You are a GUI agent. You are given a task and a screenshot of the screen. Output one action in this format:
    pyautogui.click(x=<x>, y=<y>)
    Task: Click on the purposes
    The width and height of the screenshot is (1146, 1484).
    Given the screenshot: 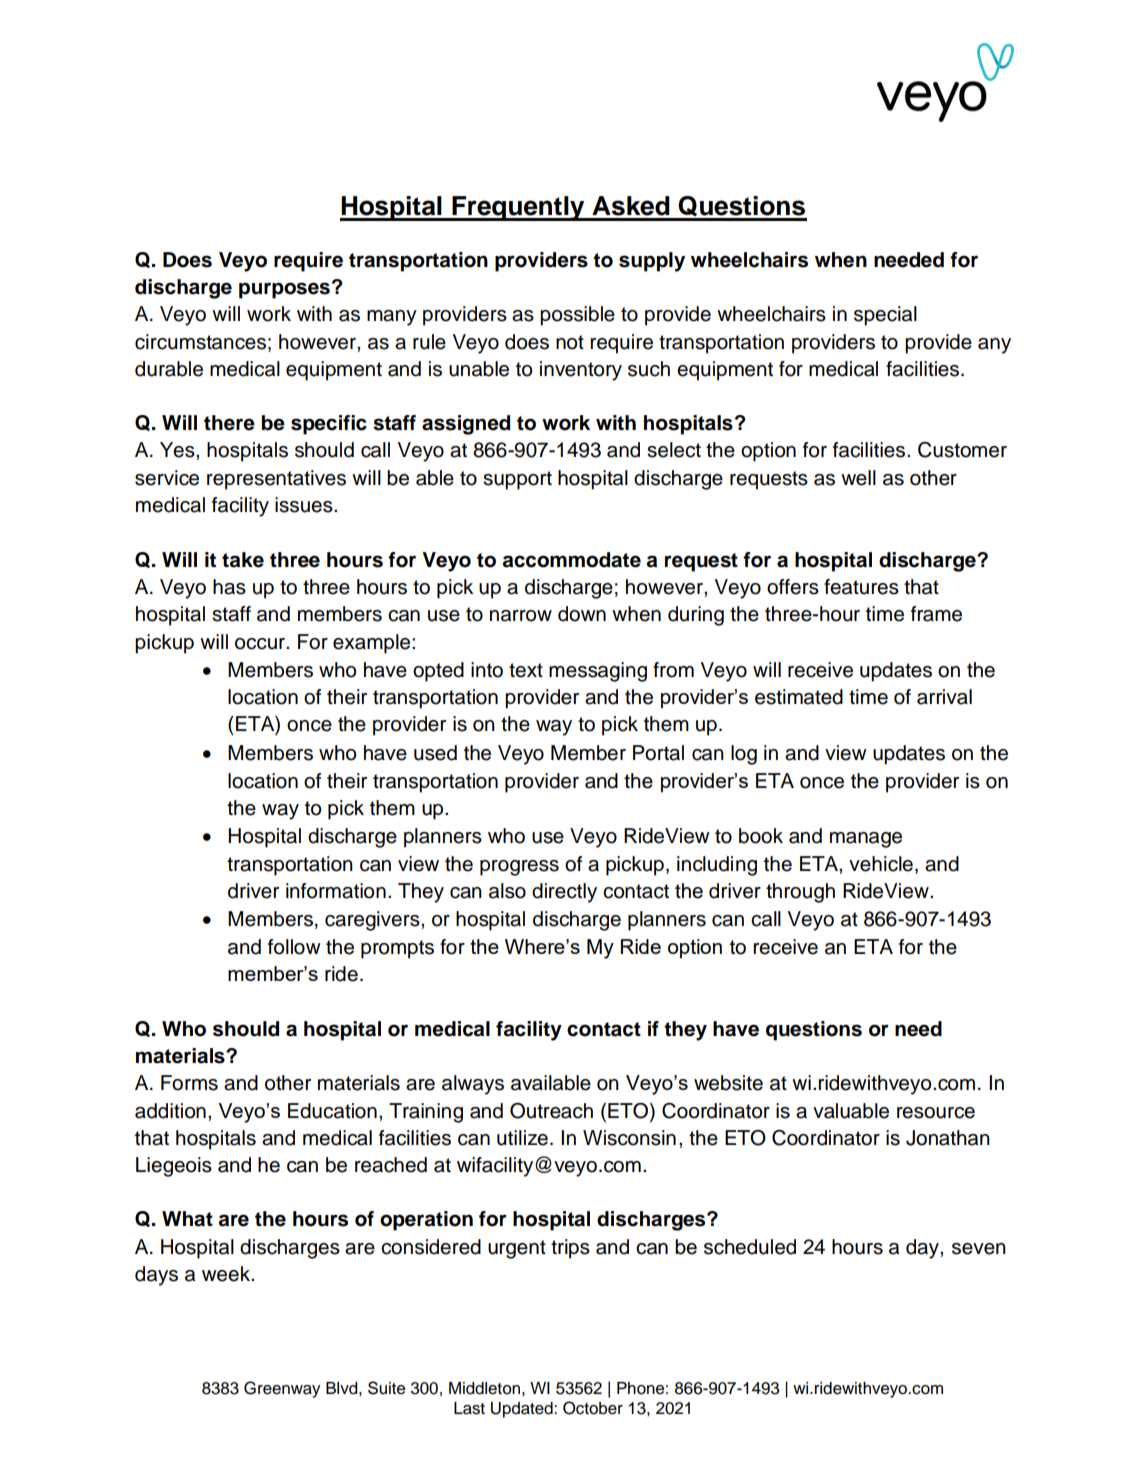 What is the action you would take?
    pyautogui.click(x=284, y=290)
